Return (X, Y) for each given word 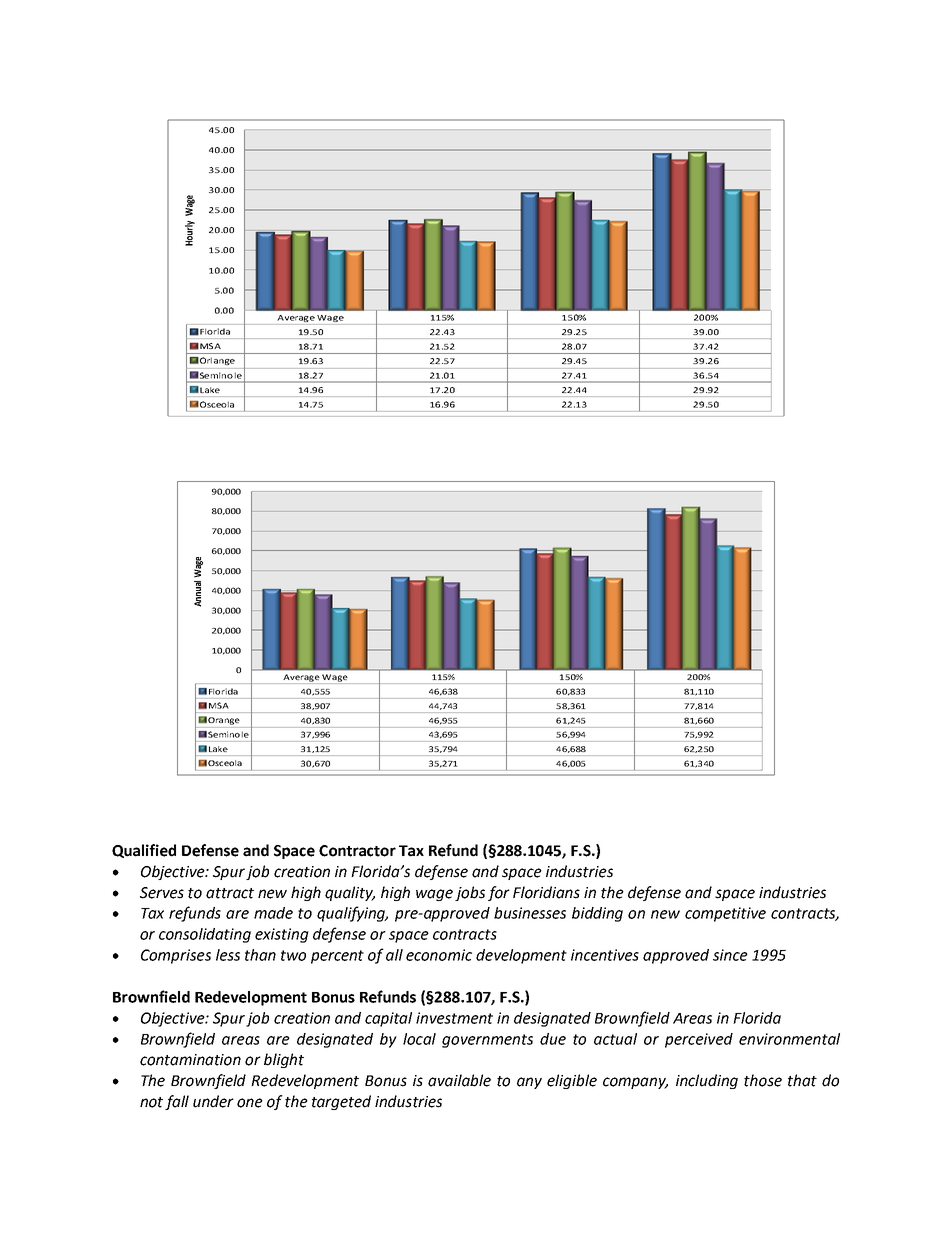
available (459, 1080)
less (228, 955)
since (730, 955)
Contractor (357, 851)
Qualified (144, 851)
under (213, 1101)
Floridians (546, 892)
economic (439, 955)
